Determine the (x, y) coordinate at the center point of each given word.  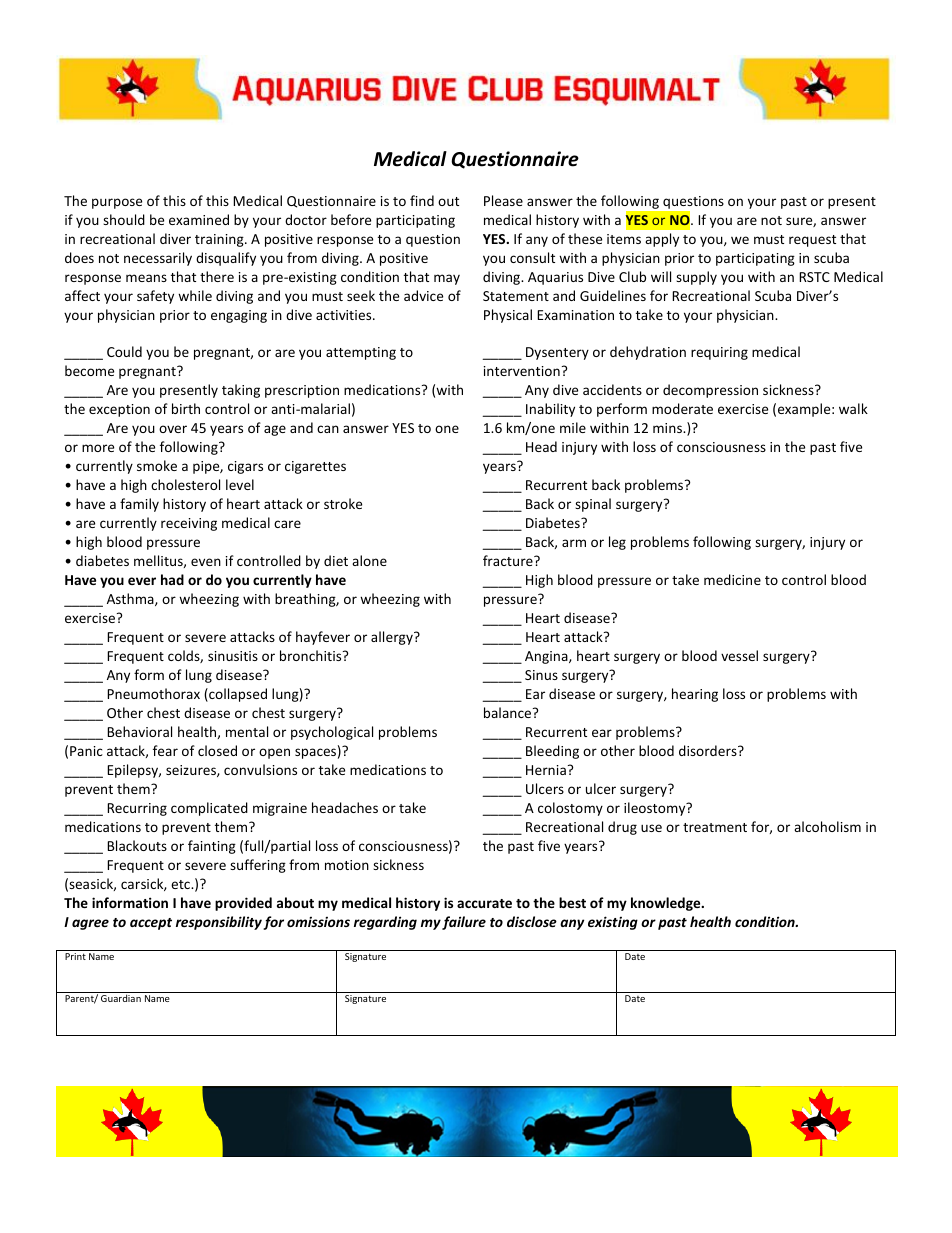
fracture (509, 560)
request (812, 241)
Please (503, 200)
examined (199, 219)
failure (464, 923)
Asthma (131, 599)
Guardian (121, 998)
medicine (732, 579)
